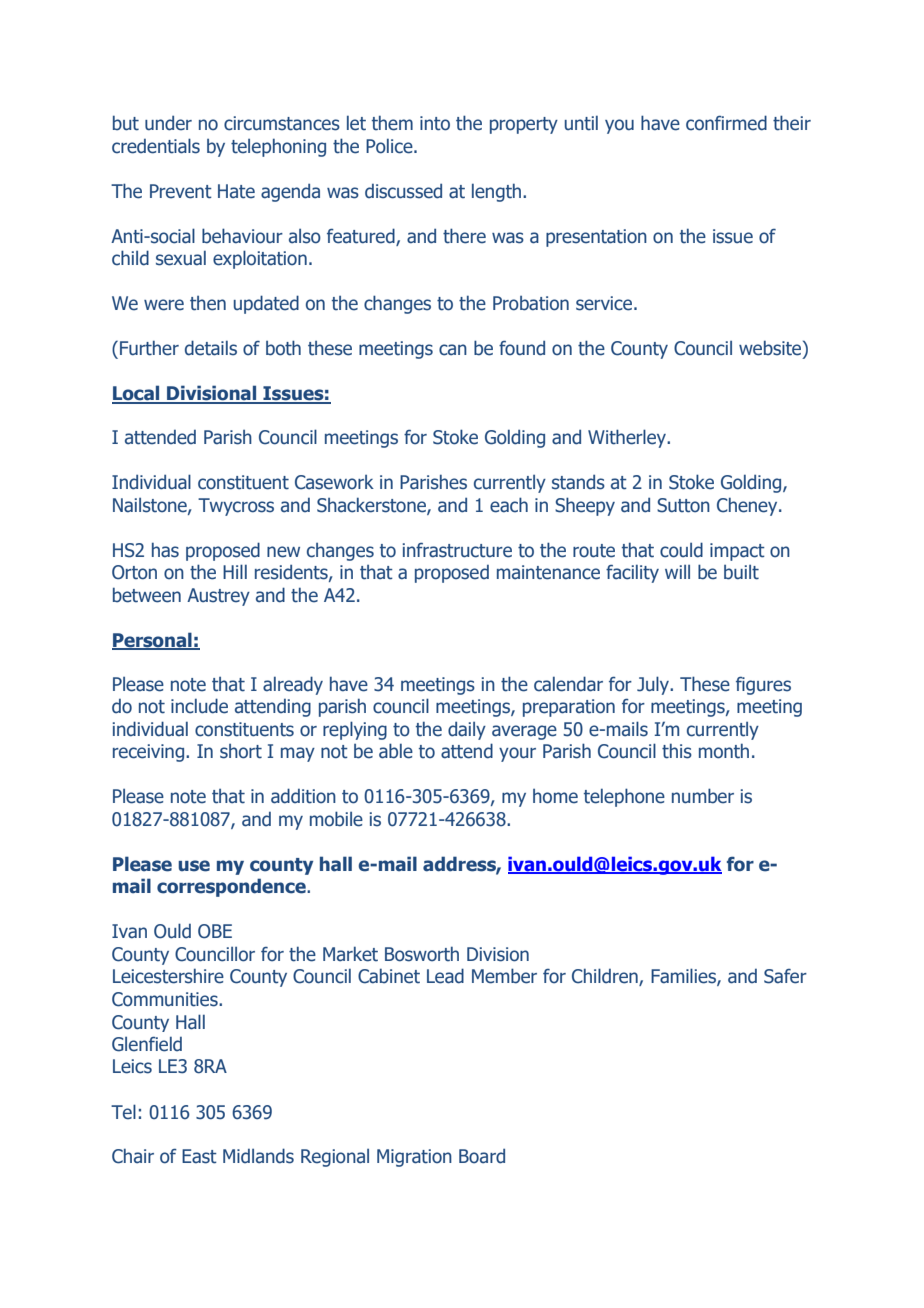 This screenshot has width=924, height=1308. I want to click on details, so click(211, 348).
